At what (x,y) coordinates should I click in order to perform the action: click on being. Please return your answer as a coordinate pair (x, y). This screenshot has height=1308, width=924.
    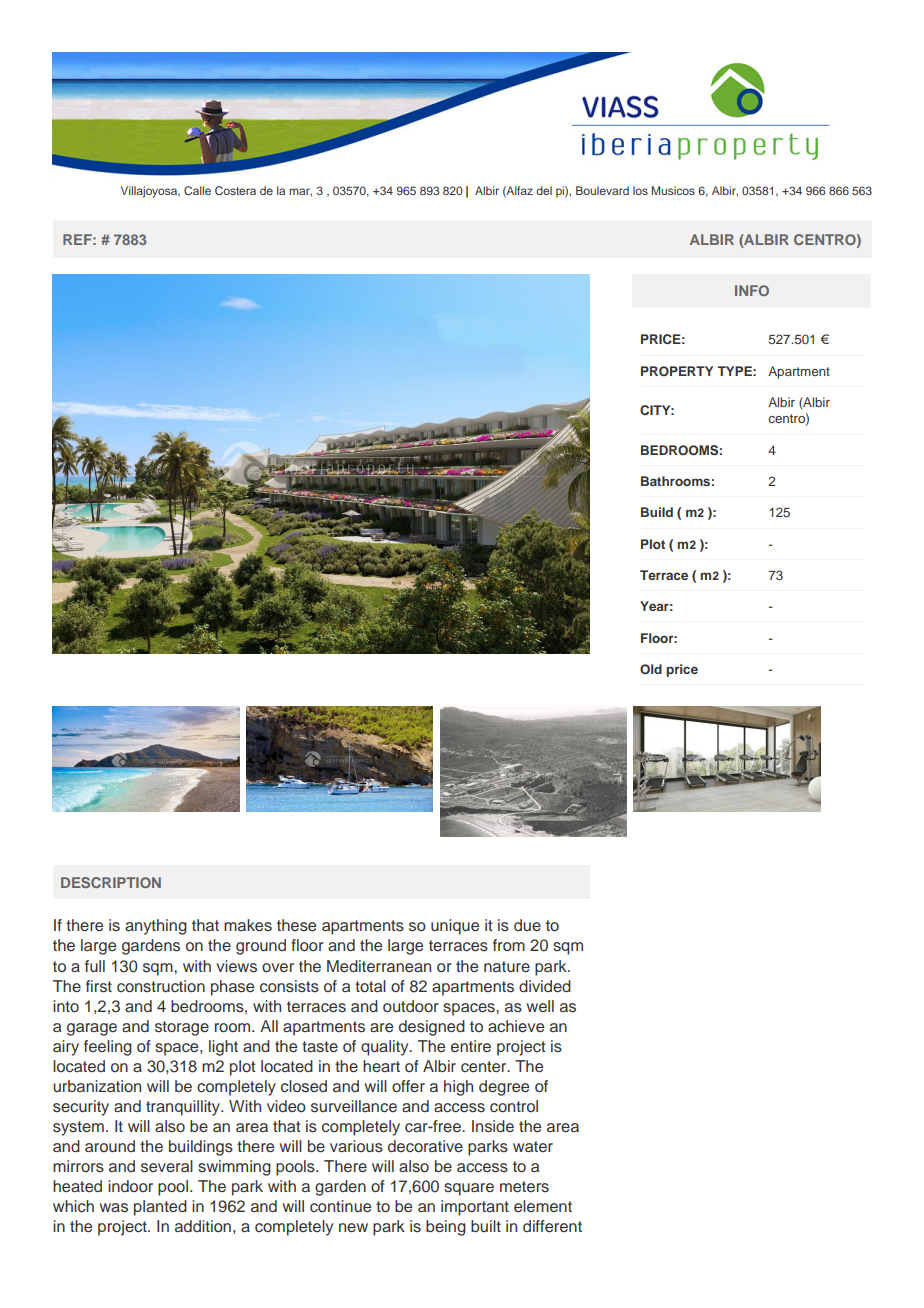
    Looking at the image, I should click on (446, 1228).
